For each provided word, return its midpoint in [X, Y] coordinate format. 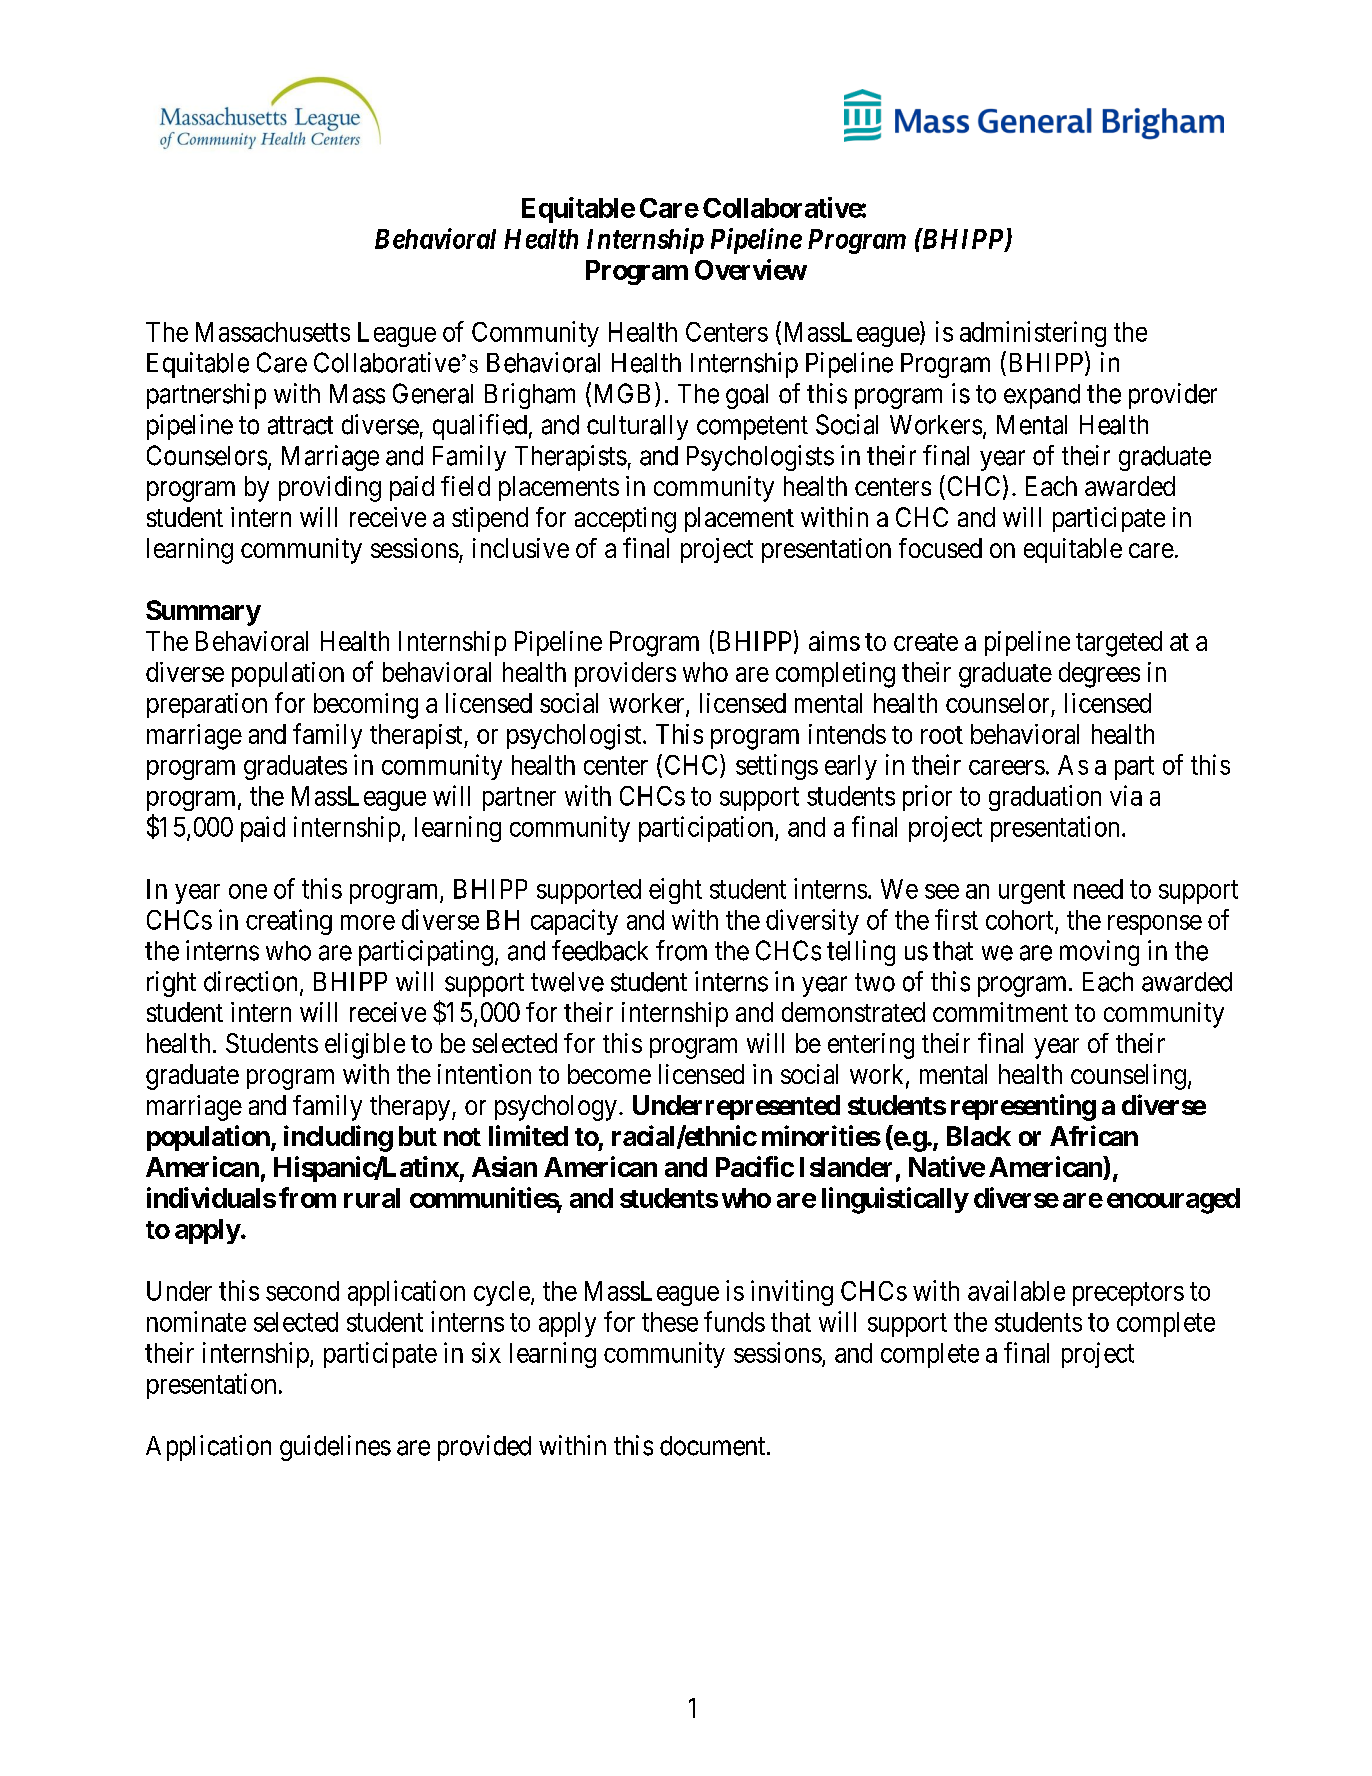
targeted [1119, 644]
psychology [556, 1108]
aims [834, 641]
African [1094, 1135]
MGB [620, 394]
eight [675, 891]
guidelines [335, 1448]
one [248, 891]
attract [300, 425]
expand [1042, 396]
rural [372, 1198]
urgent [1032, 892]
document [714, 1446]
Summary [203, 613]
